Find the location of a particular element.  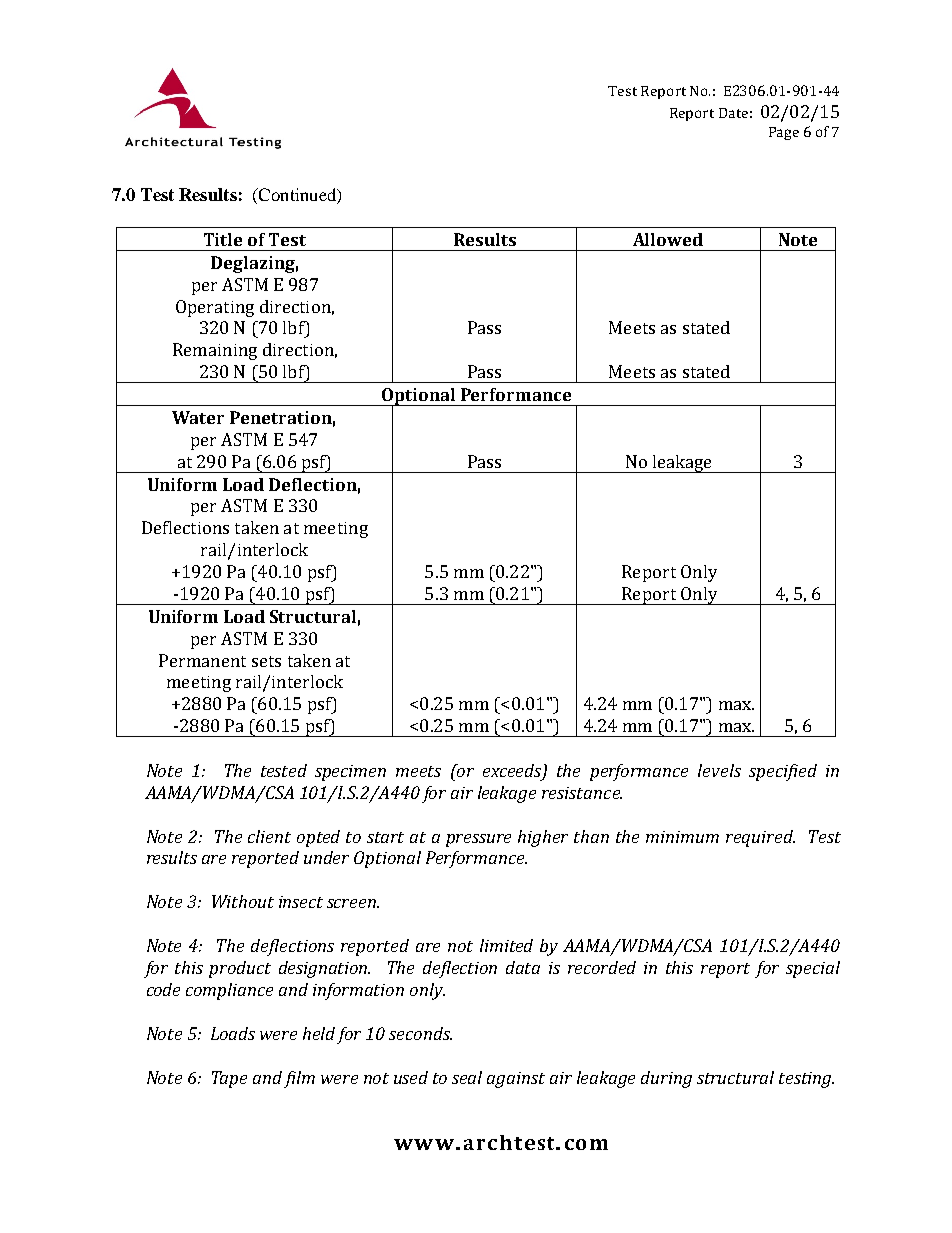

Tape is located at coordinates (229, 1079).
